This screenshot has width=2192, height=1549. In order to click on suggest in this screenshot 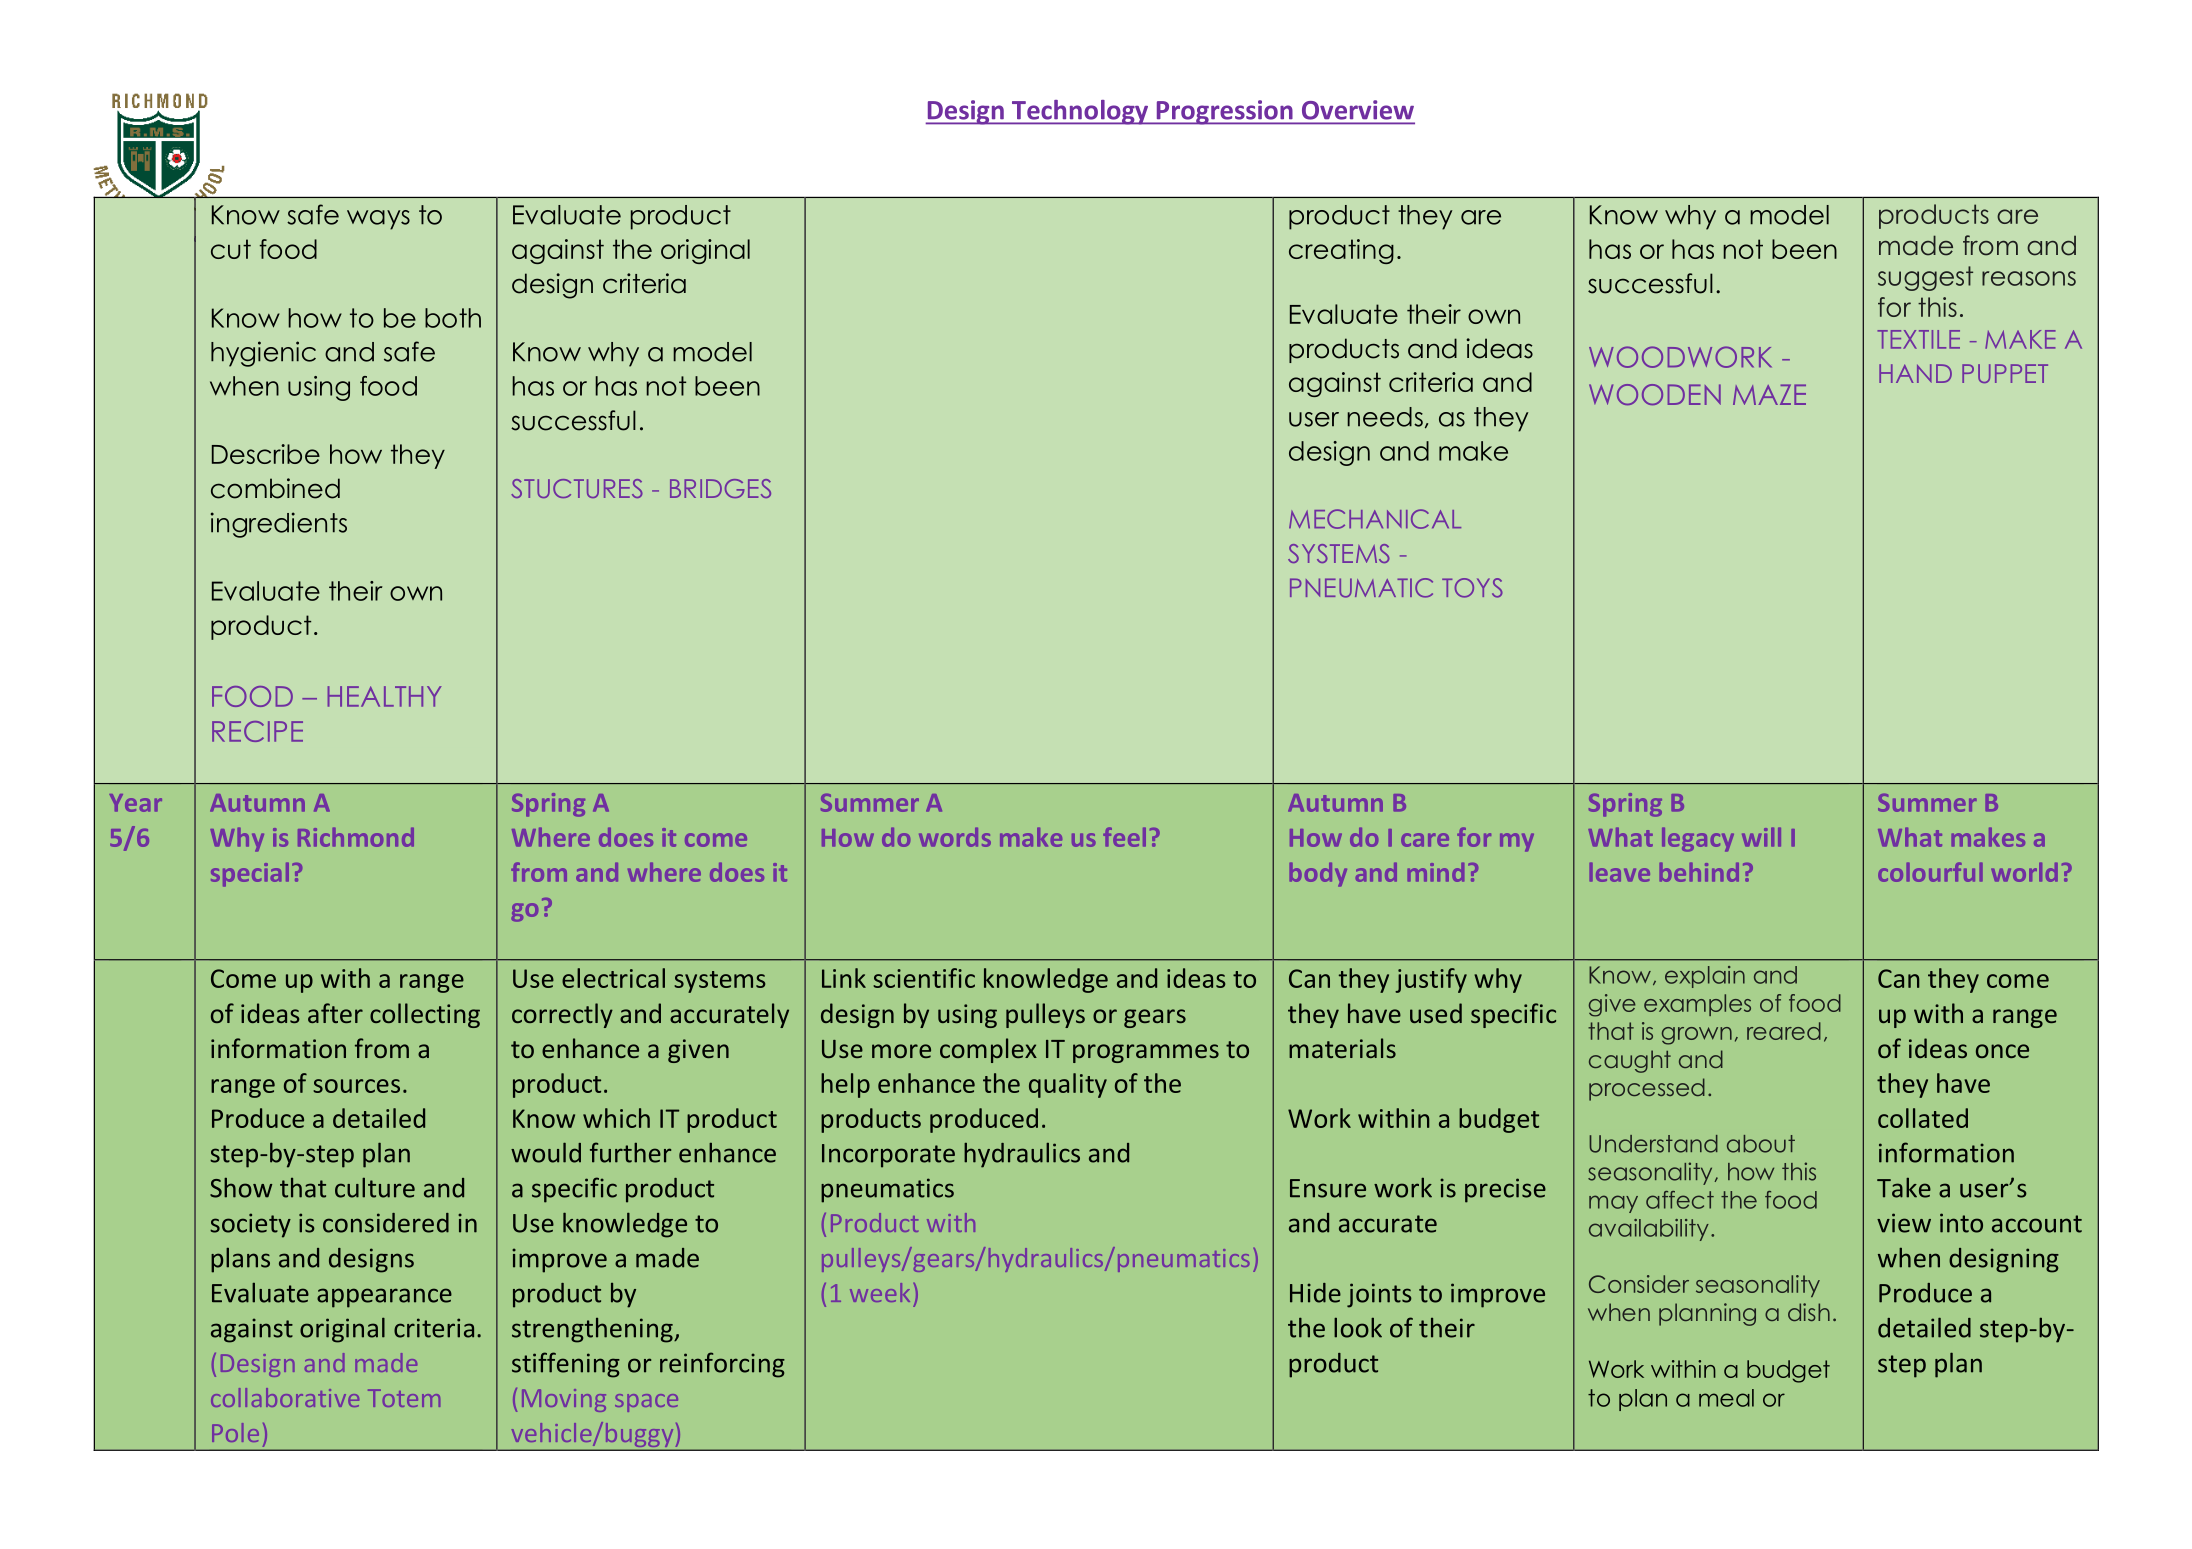, I will do `click(1925, 278)`.
